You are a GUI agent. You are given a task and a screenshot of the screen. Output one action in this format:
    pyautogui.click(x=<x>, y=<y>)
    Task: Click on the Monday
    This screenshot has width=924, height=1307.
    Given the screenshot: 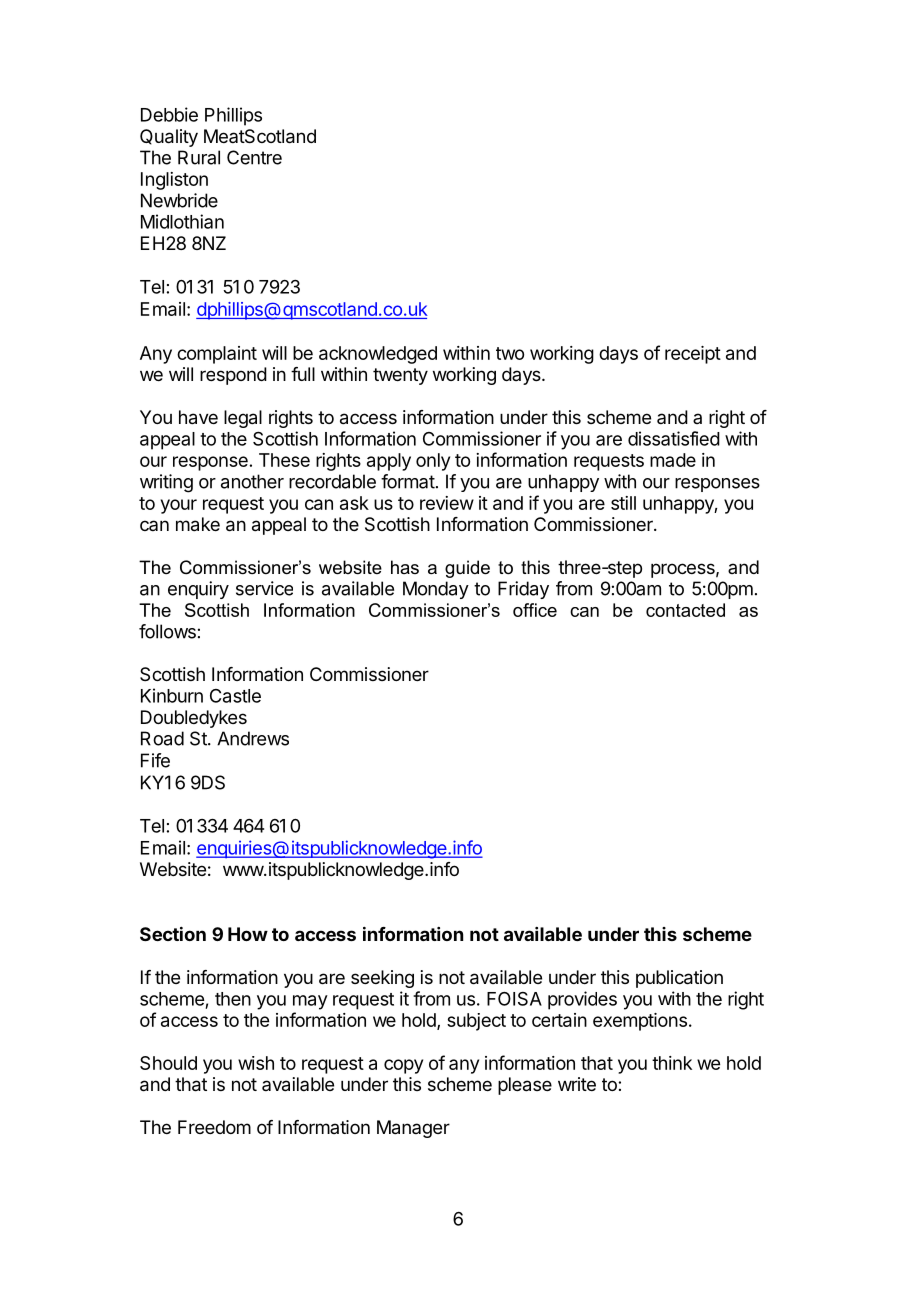 What is the action you would take?
    pyautogui.click(x=436, y=590)
